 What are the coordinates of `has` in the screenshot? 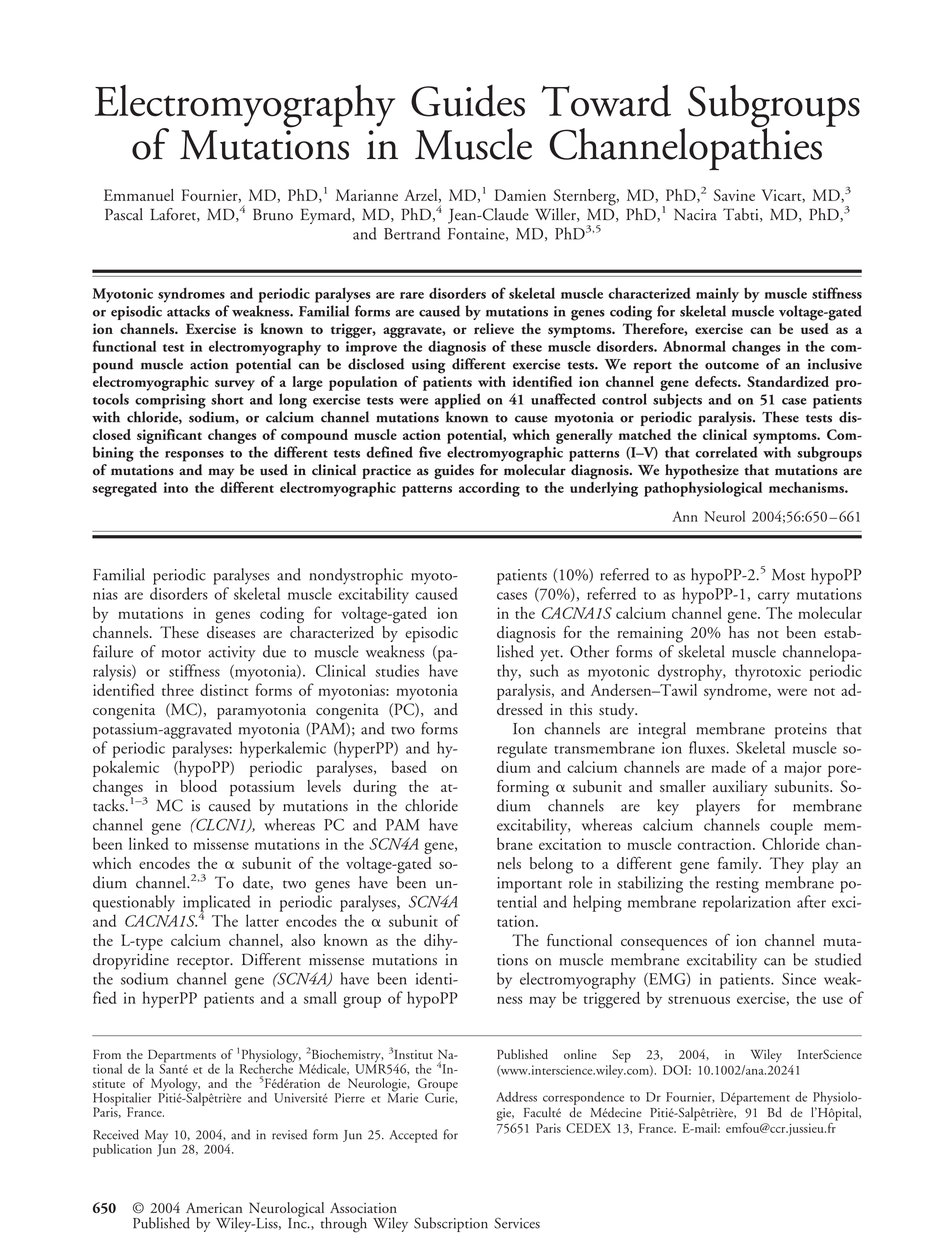 It's located at (739, 630).
